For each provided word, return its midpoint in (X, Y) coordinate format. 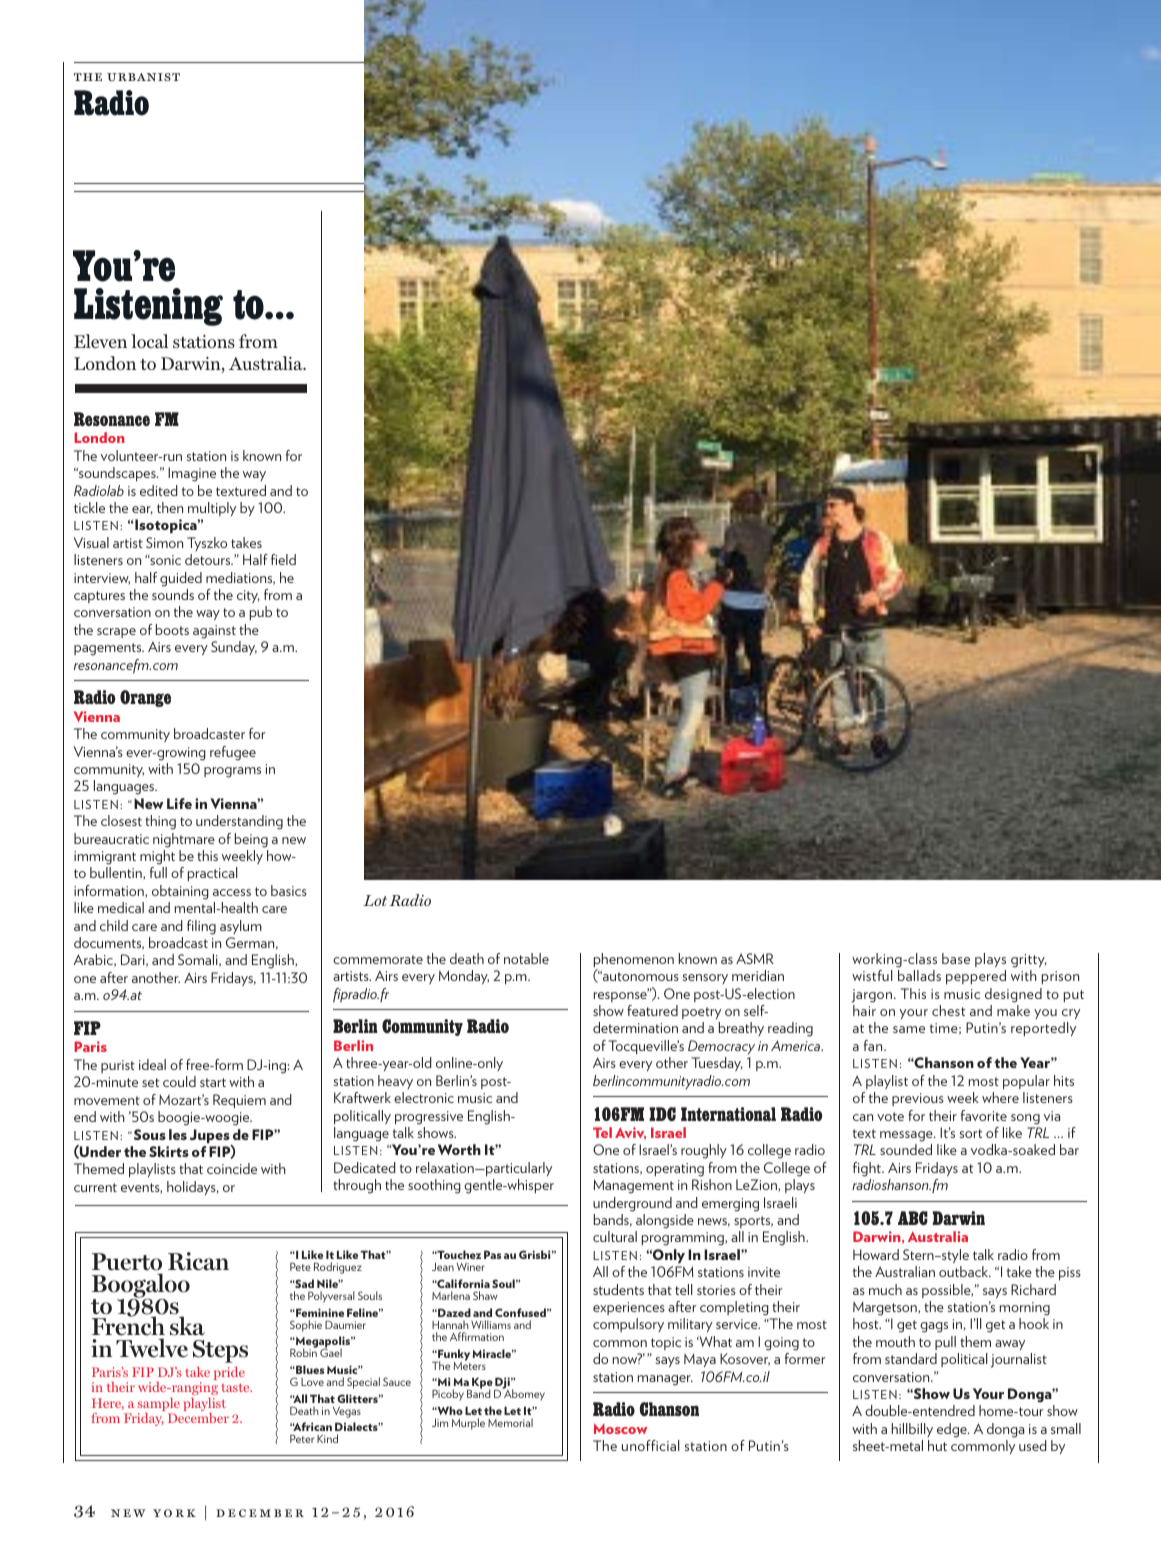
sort (971, 1133)
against (214, 632)
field (283, 559)
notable (526, 958)
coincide (232, 1168)
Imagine (192, 474)
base (956, 958)
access (232, 892)
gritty (1029, 961)
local (149, 341)
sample (159, 1406)
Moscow (620, 1428)
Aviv (630, 1133)
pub (261, 613)
